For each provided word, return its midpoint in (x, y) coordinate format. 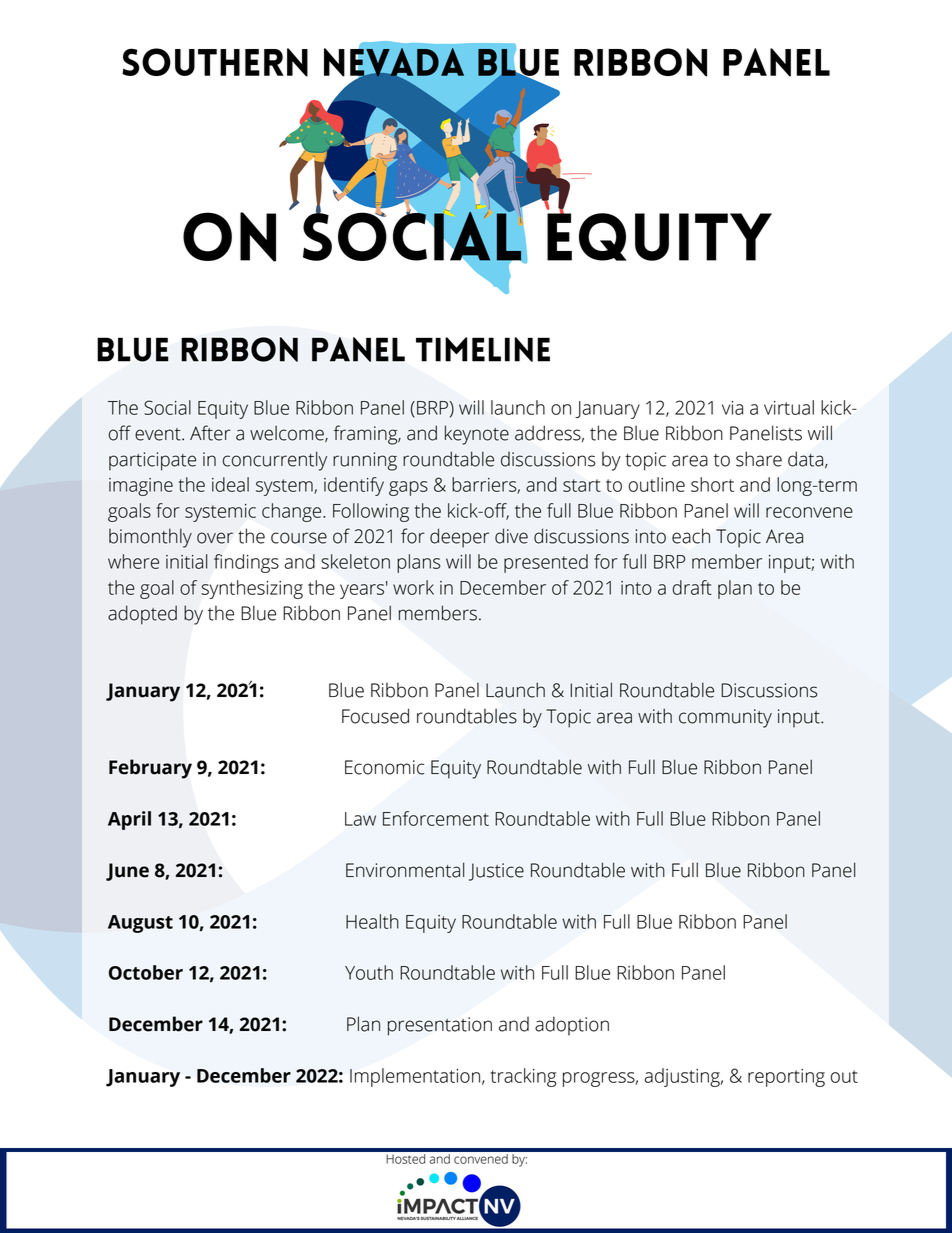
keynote (477, 435)
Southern (215, 62)
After (210, 433)
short (712, 484)
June (127, 872)
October (146, 972)
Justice (496, 872)
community (725, 718)
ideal (230, 484)
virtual (789, 407)
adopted (142, 615)
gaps (408, 488)
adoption (572, 1026)
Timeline (483, 349)
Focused (375, 716)
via (732, 408)
